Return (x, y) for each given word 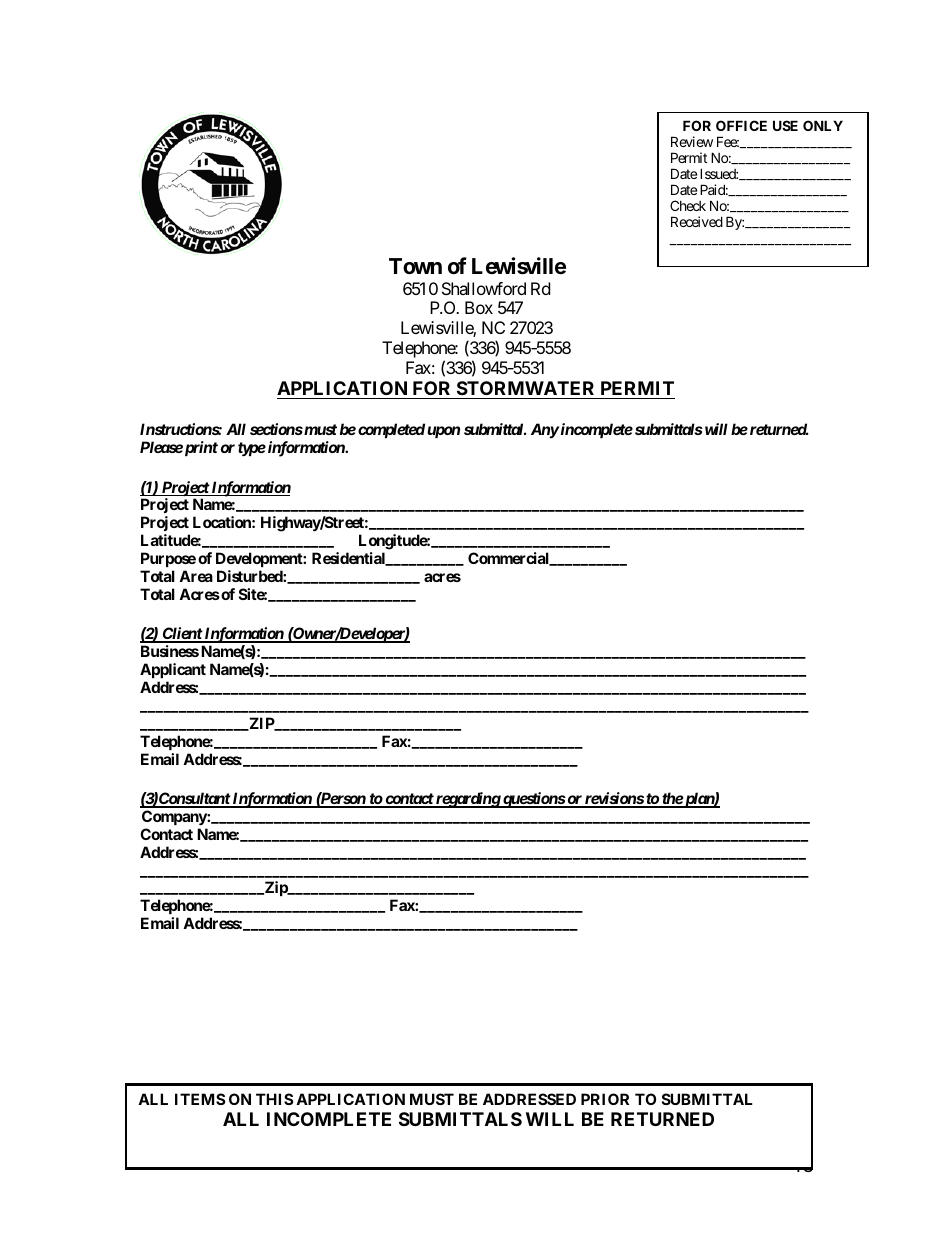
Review (692, 141)
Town (415, 266)
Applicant (173, 670)
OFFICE (741, 125)
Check (688, 205)
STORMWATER (525, 388)
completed (391, 430)
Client (181, 634)
